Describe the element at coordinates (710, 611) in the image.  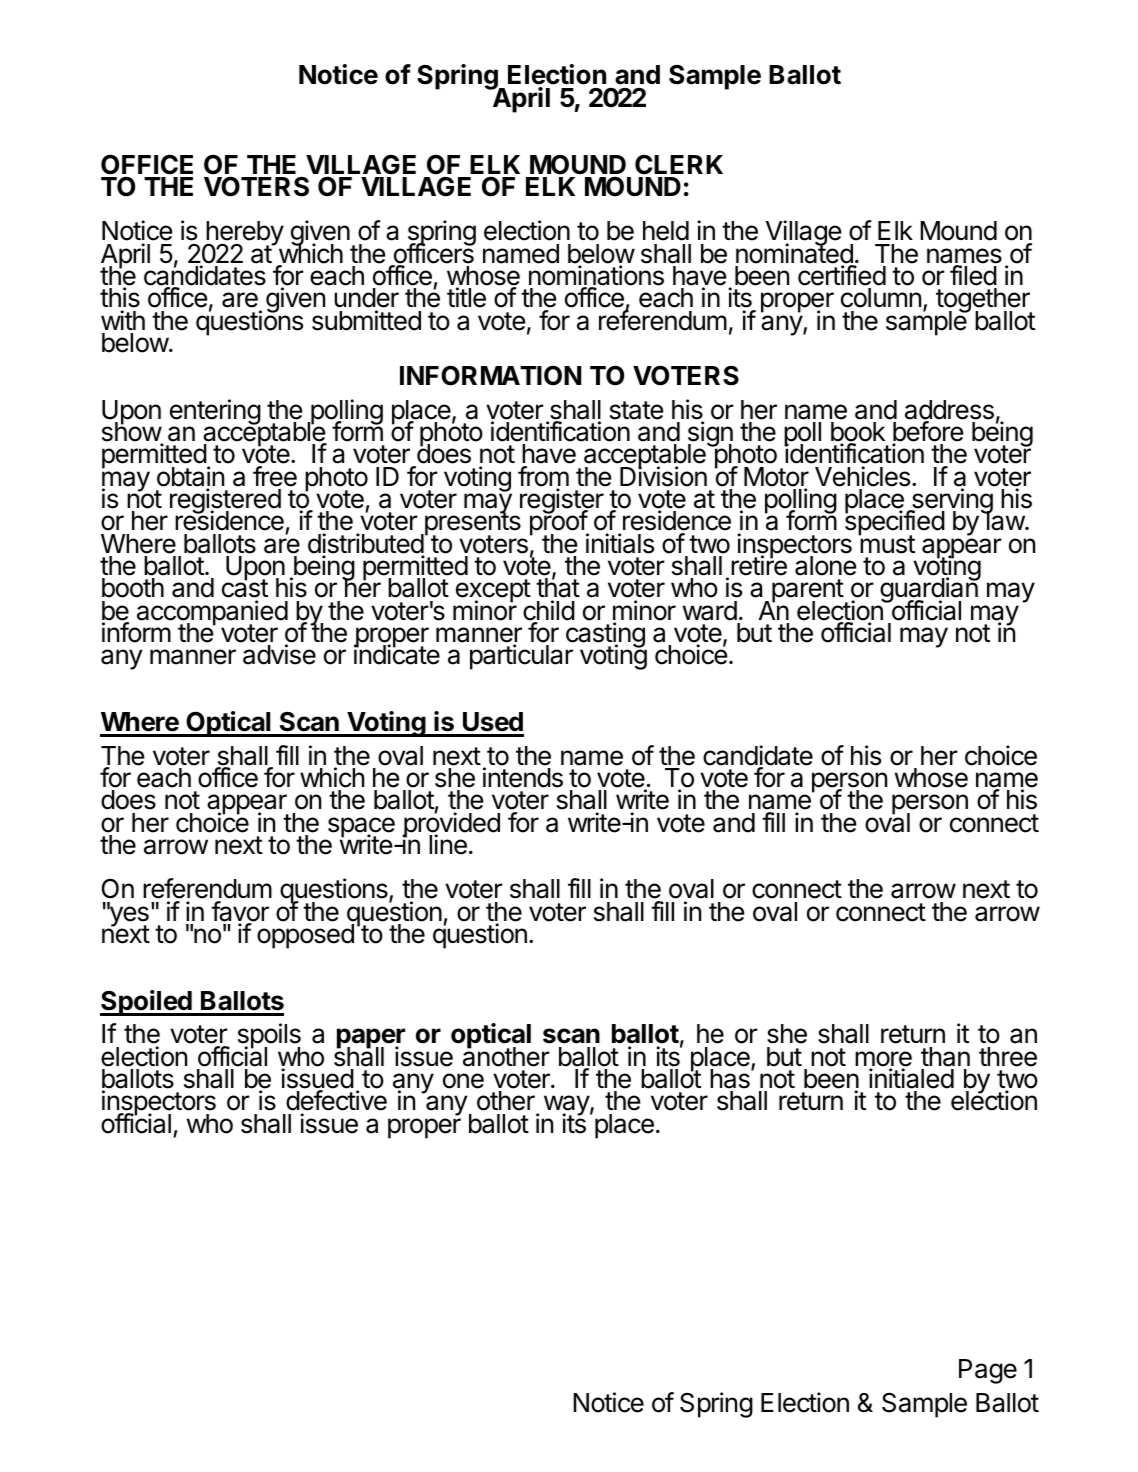
I see `ward` at that location.
